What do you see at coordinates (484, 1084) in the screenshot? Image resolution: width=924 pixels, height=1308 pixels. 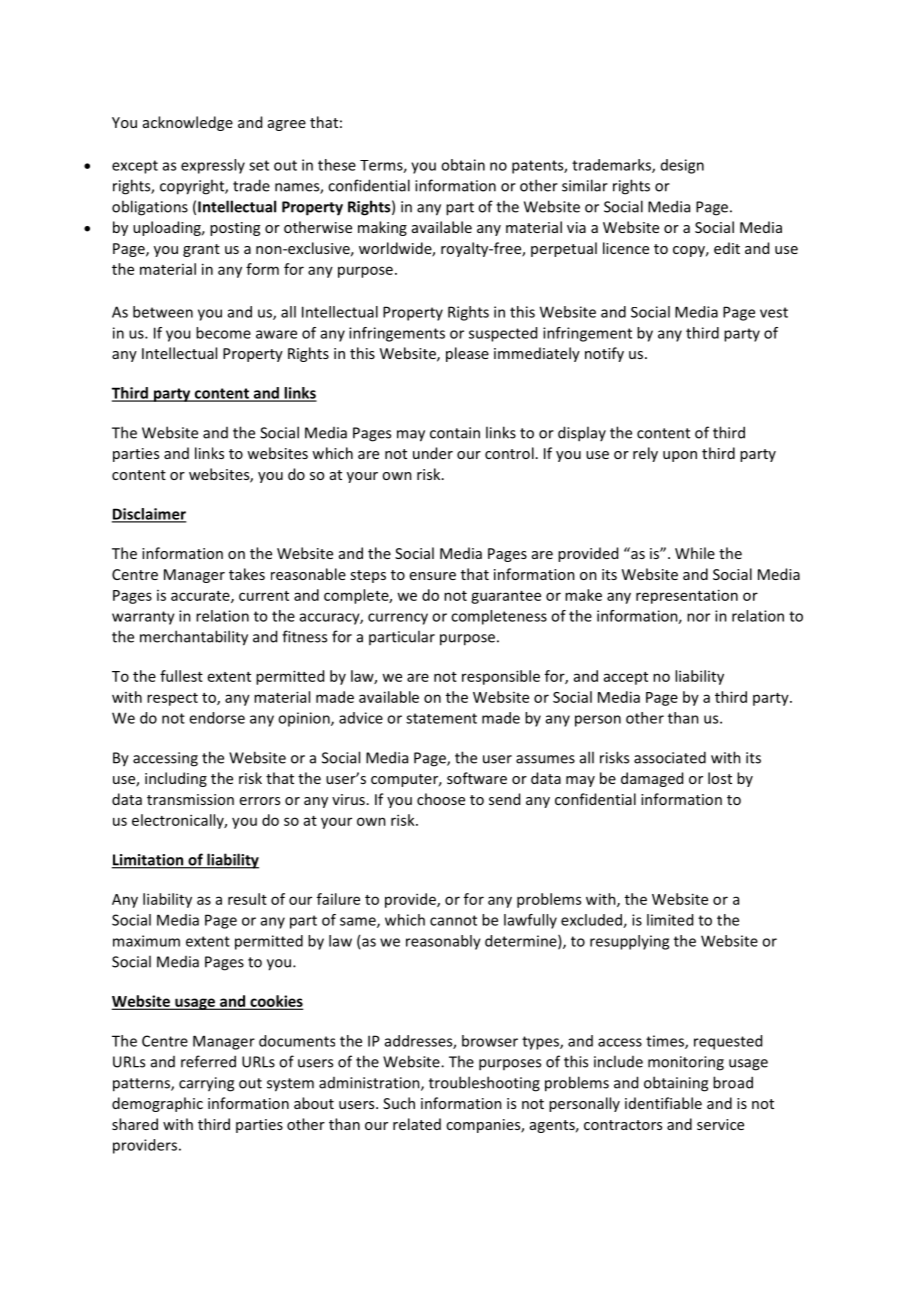 I see `troubleshooting` at bounding box center [484, 1084].
